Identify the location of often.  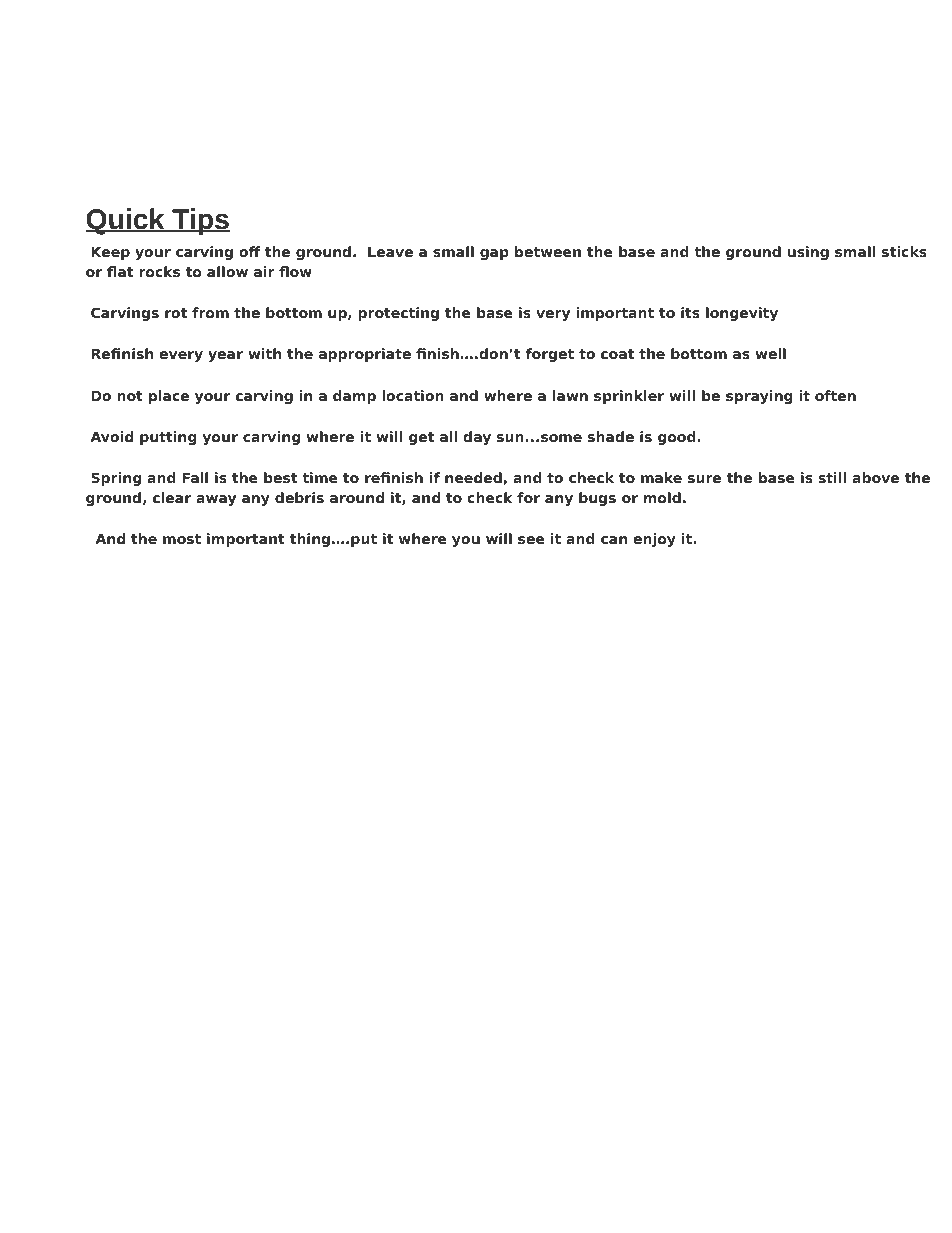
(835, 395).
